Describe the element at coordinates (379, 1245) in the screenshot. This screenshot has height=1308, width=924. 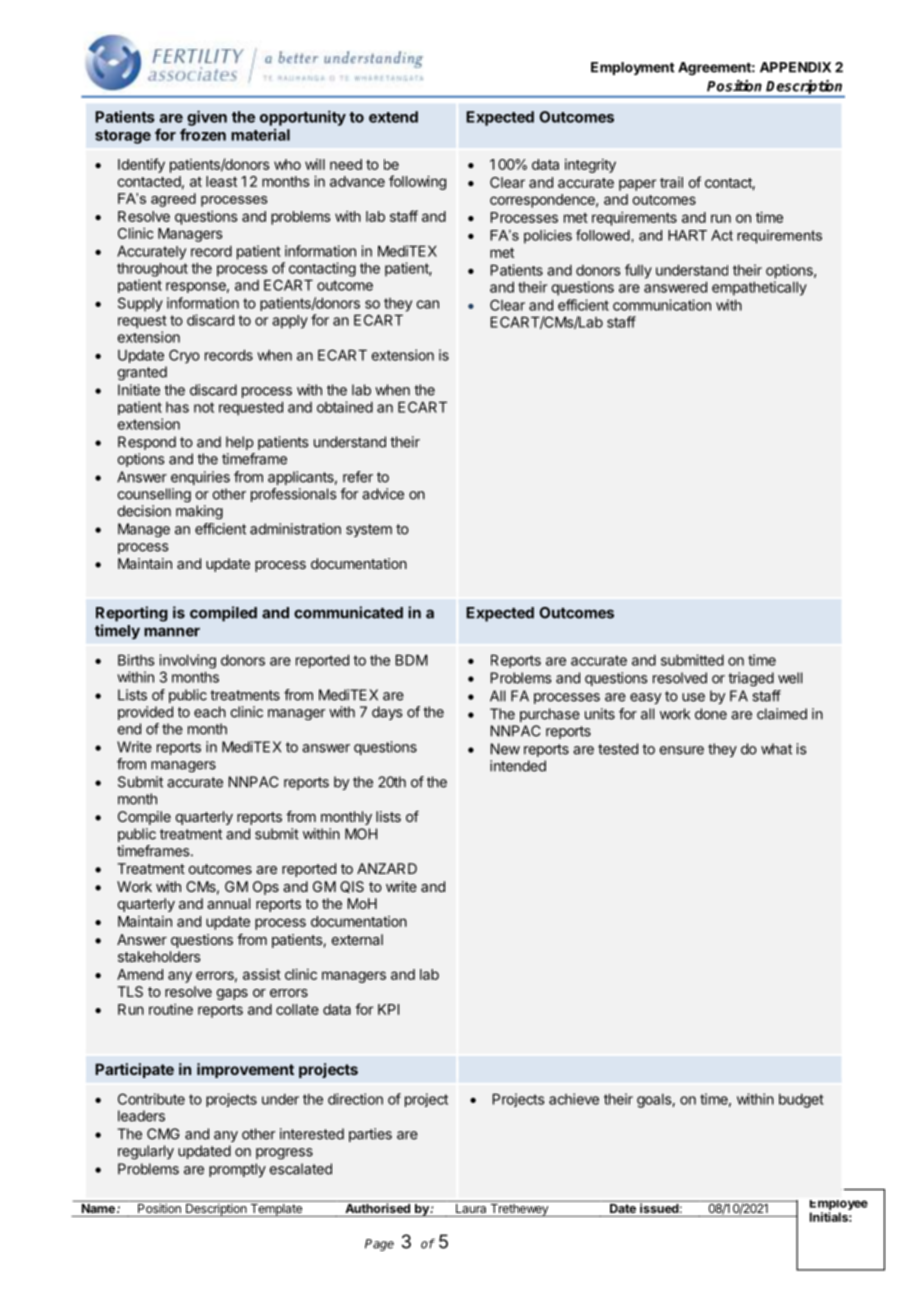
I see `Page` at that location.
